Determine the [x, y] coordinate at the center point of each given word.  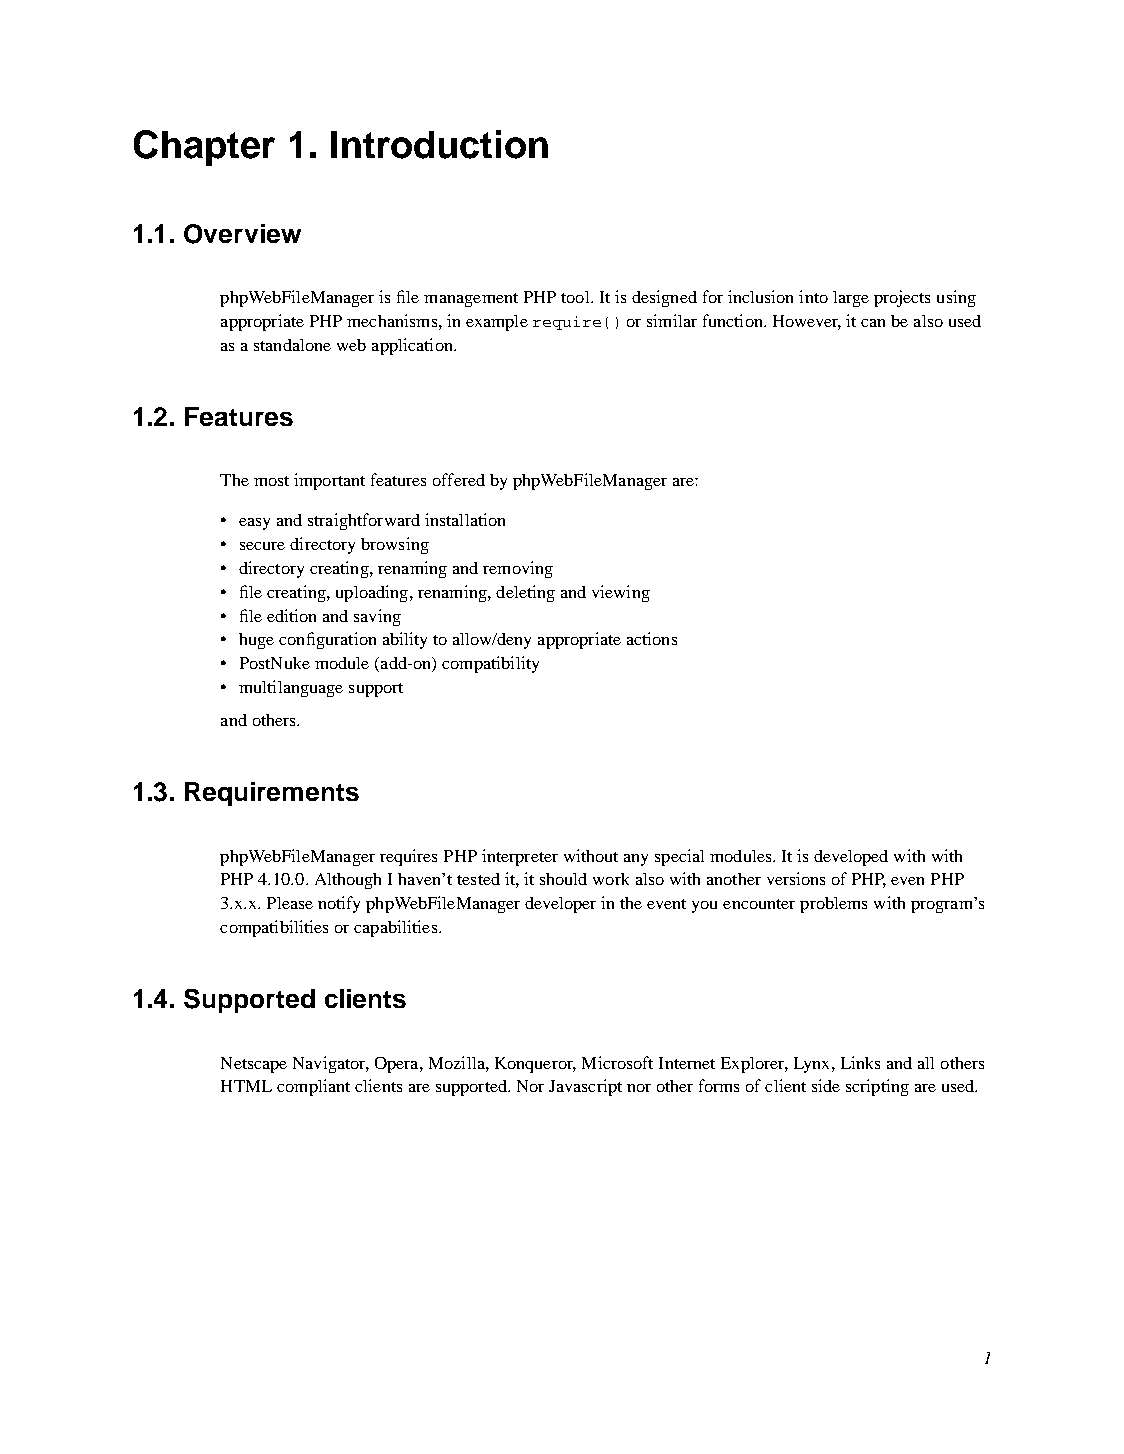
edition [291, 615]
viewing [621, 593]
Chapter [204, 148]
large [851, 299]
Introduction [439, 144]
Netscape [254, 1065]
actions [652, 638]
